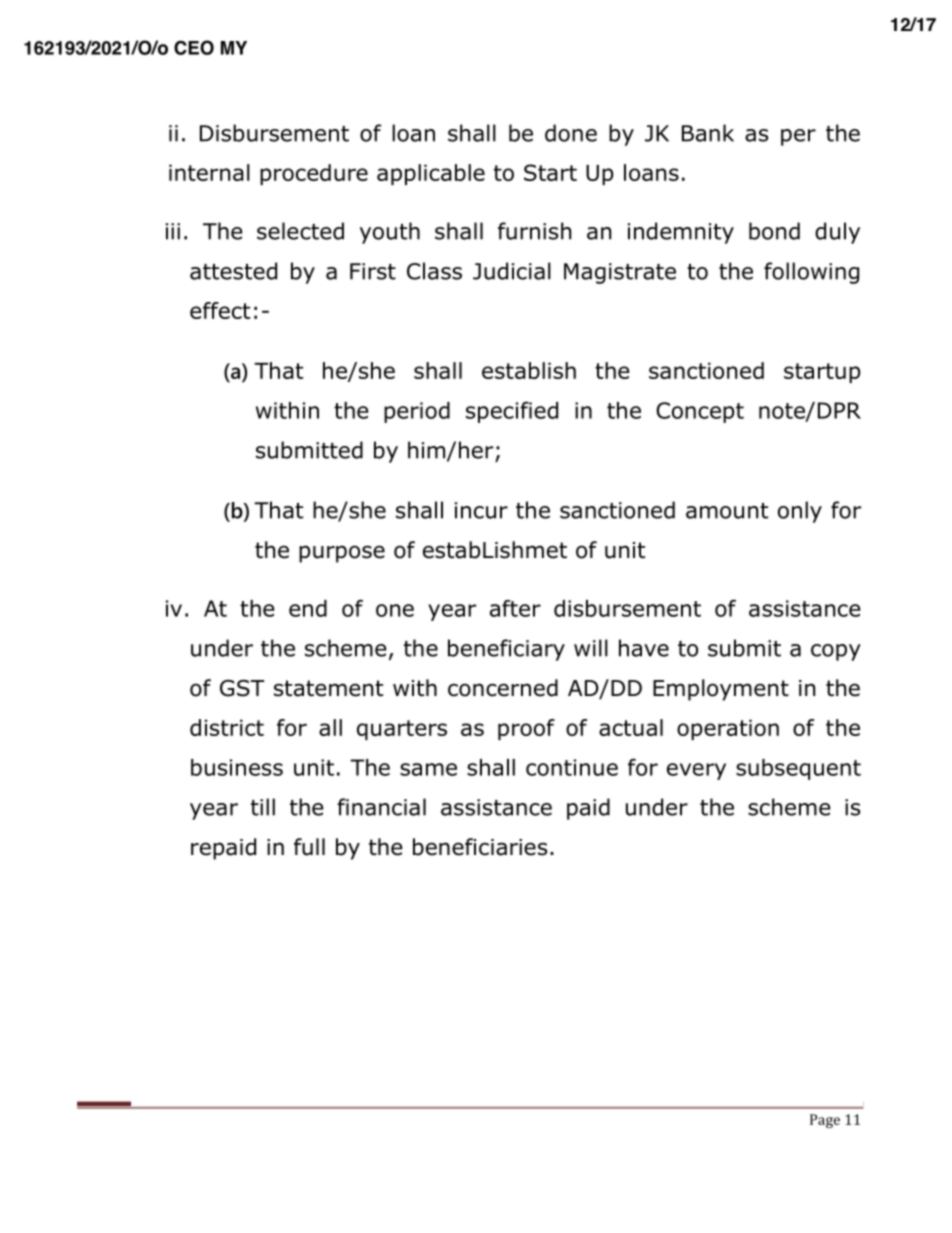 The image size is (952, 1233). I want to click on operation, so click(728, 729).
